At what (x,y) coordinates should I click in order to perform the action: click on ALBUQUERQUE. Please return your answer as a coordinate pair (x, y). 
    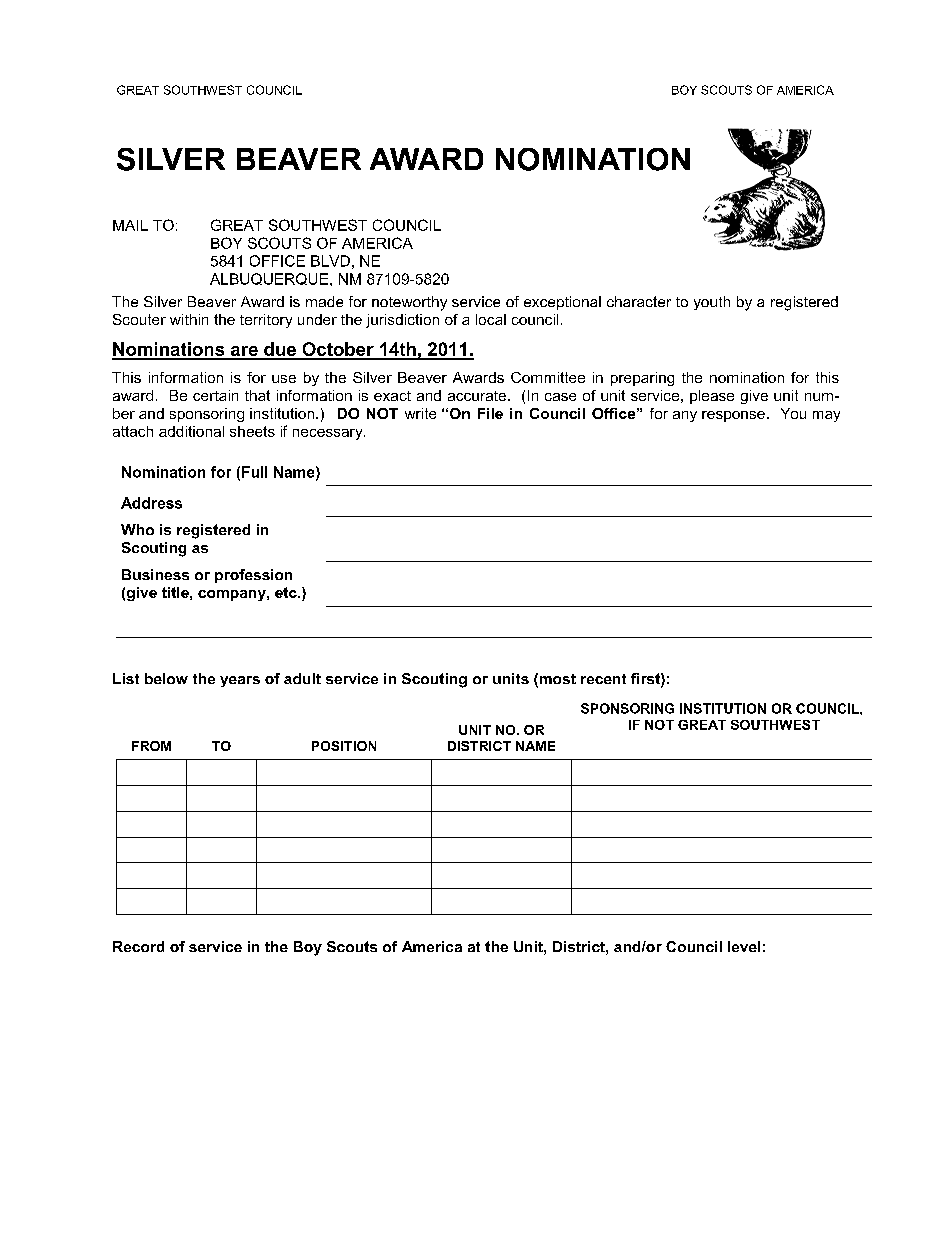
    Looking at the image, I should click on (270, 279).
